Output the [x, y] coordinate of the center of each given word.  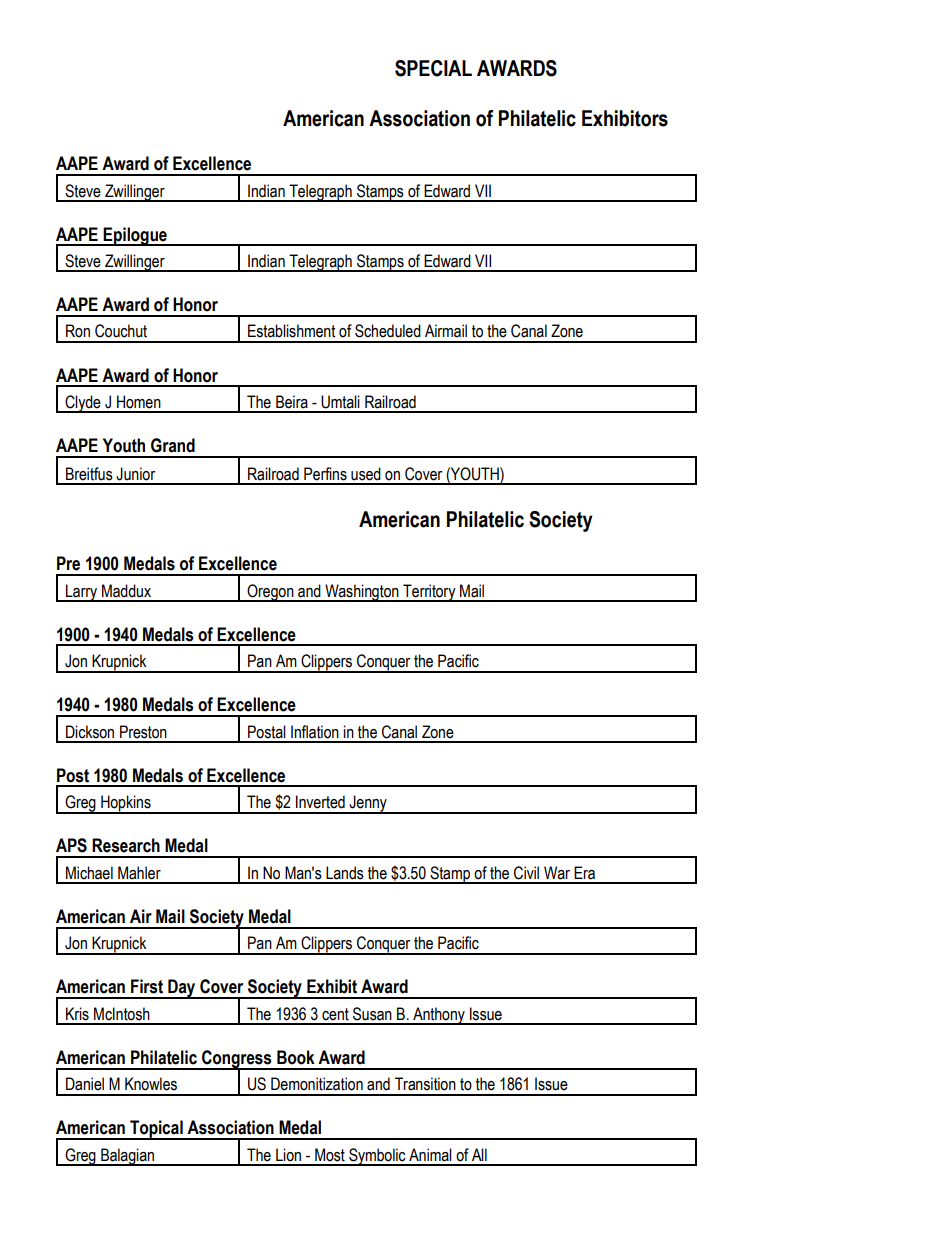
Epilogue [135, 236]
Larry [82, 593]
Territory [429, 593]
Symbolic [377, 1157]
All [479, 1154]
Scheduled [388, 331]
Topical [156, 1130]
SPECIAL [433, 68]
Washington [362, 593]
